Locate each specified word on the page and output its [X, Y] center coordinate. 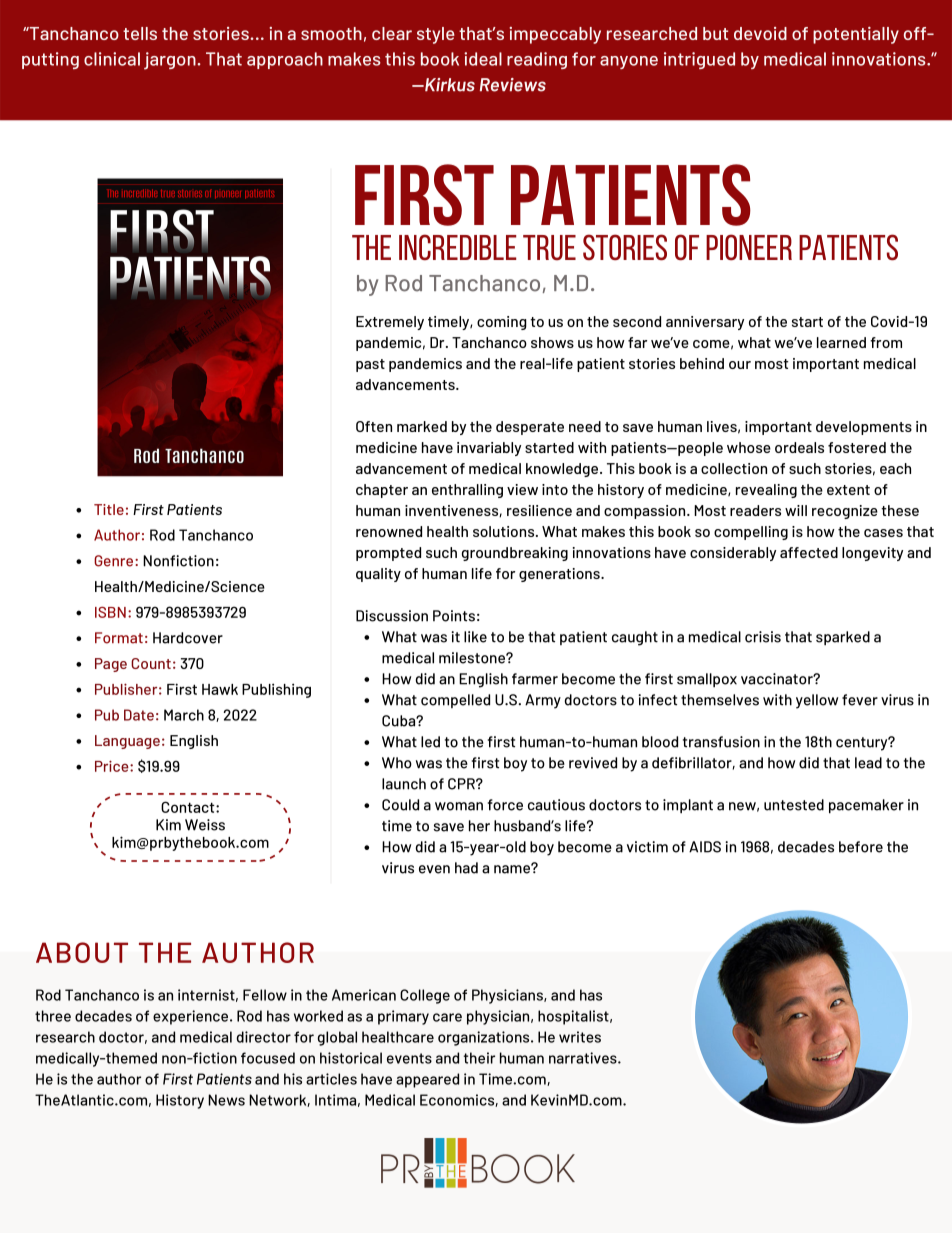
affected [809, 552]
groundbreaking [515, 554]
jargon [171, 61]
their [479, 1058]
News [226, 1100]
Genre [115, 561]
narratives [584, 1058]
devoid [760, 33]
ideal [483, 59]
